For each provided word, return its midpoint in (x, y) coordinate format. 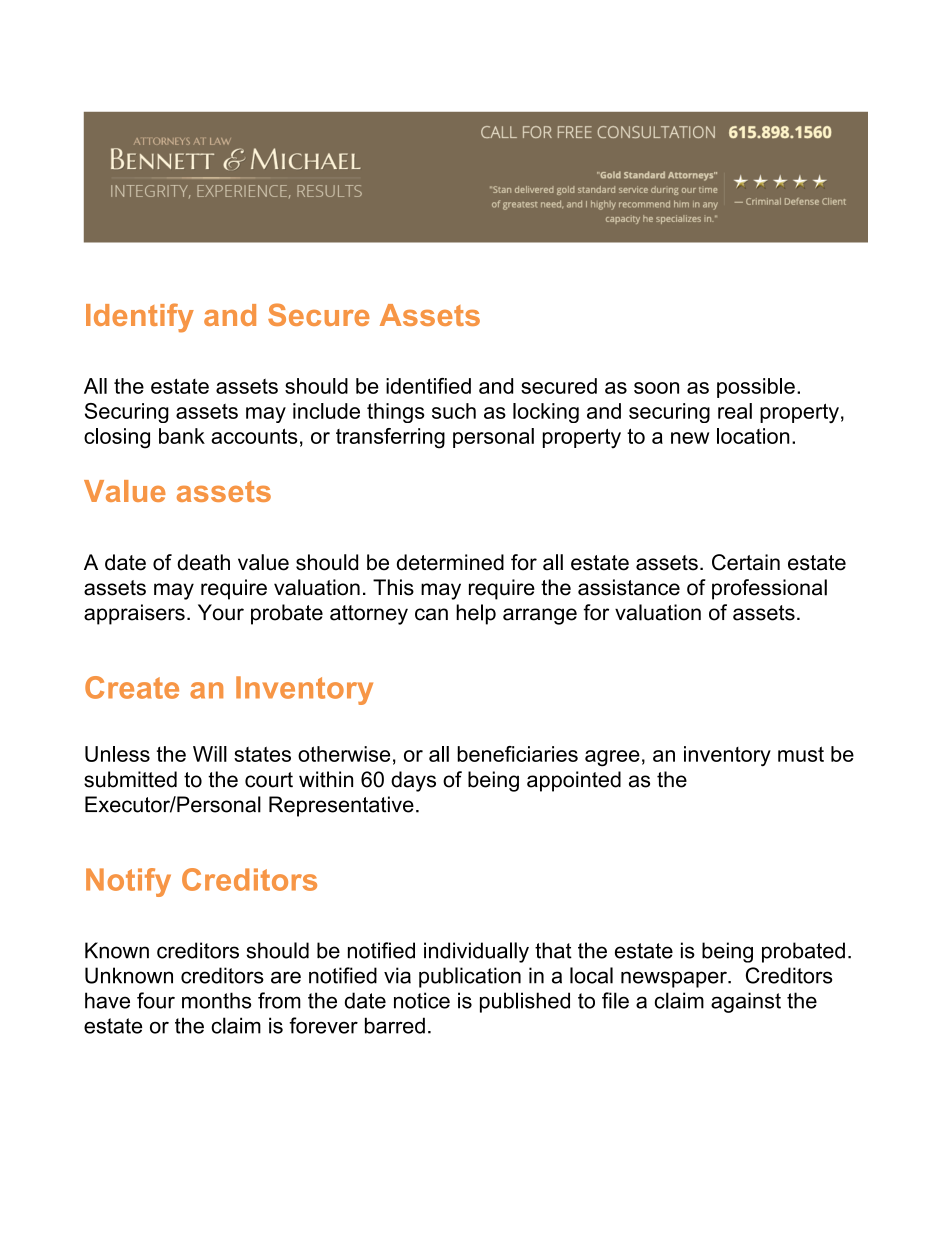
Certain (746, 562)
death (203, 562)
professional (769, 589)
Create (132, 687)
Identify (140, 318)
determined (450, 562)
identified (428, 386)
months (216, 1000)
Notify (128, 882)
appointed (574, 781)
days (413, 781)
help (476, 614)
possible (756, 388)
